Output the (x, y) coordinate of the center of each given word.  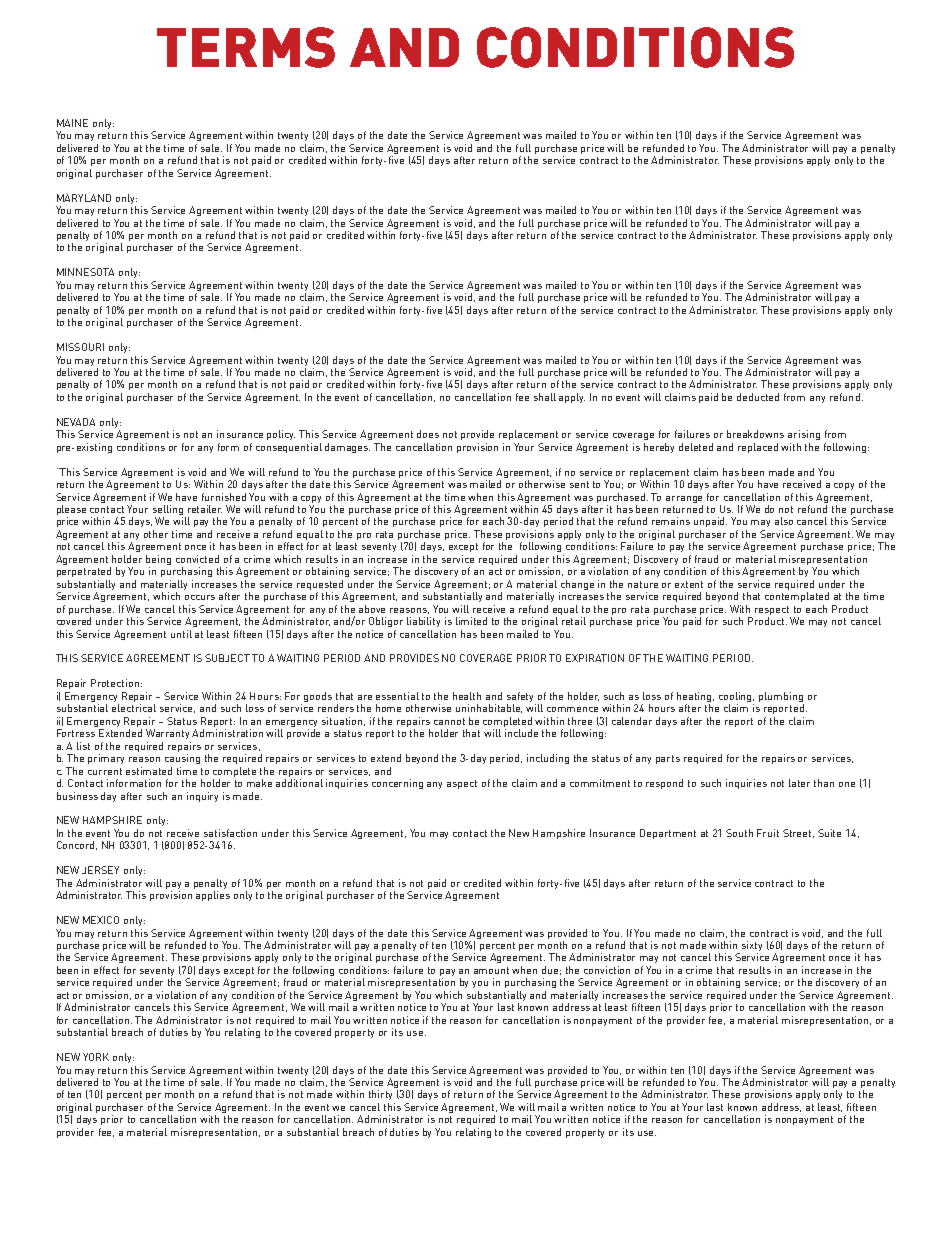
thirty (380, 1095)
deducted (758, 397)
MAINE (72, 123)
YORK (96, 1057)
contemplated (797, 597)
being (158, 561)
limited (471, 621)
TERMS (246, 47)
